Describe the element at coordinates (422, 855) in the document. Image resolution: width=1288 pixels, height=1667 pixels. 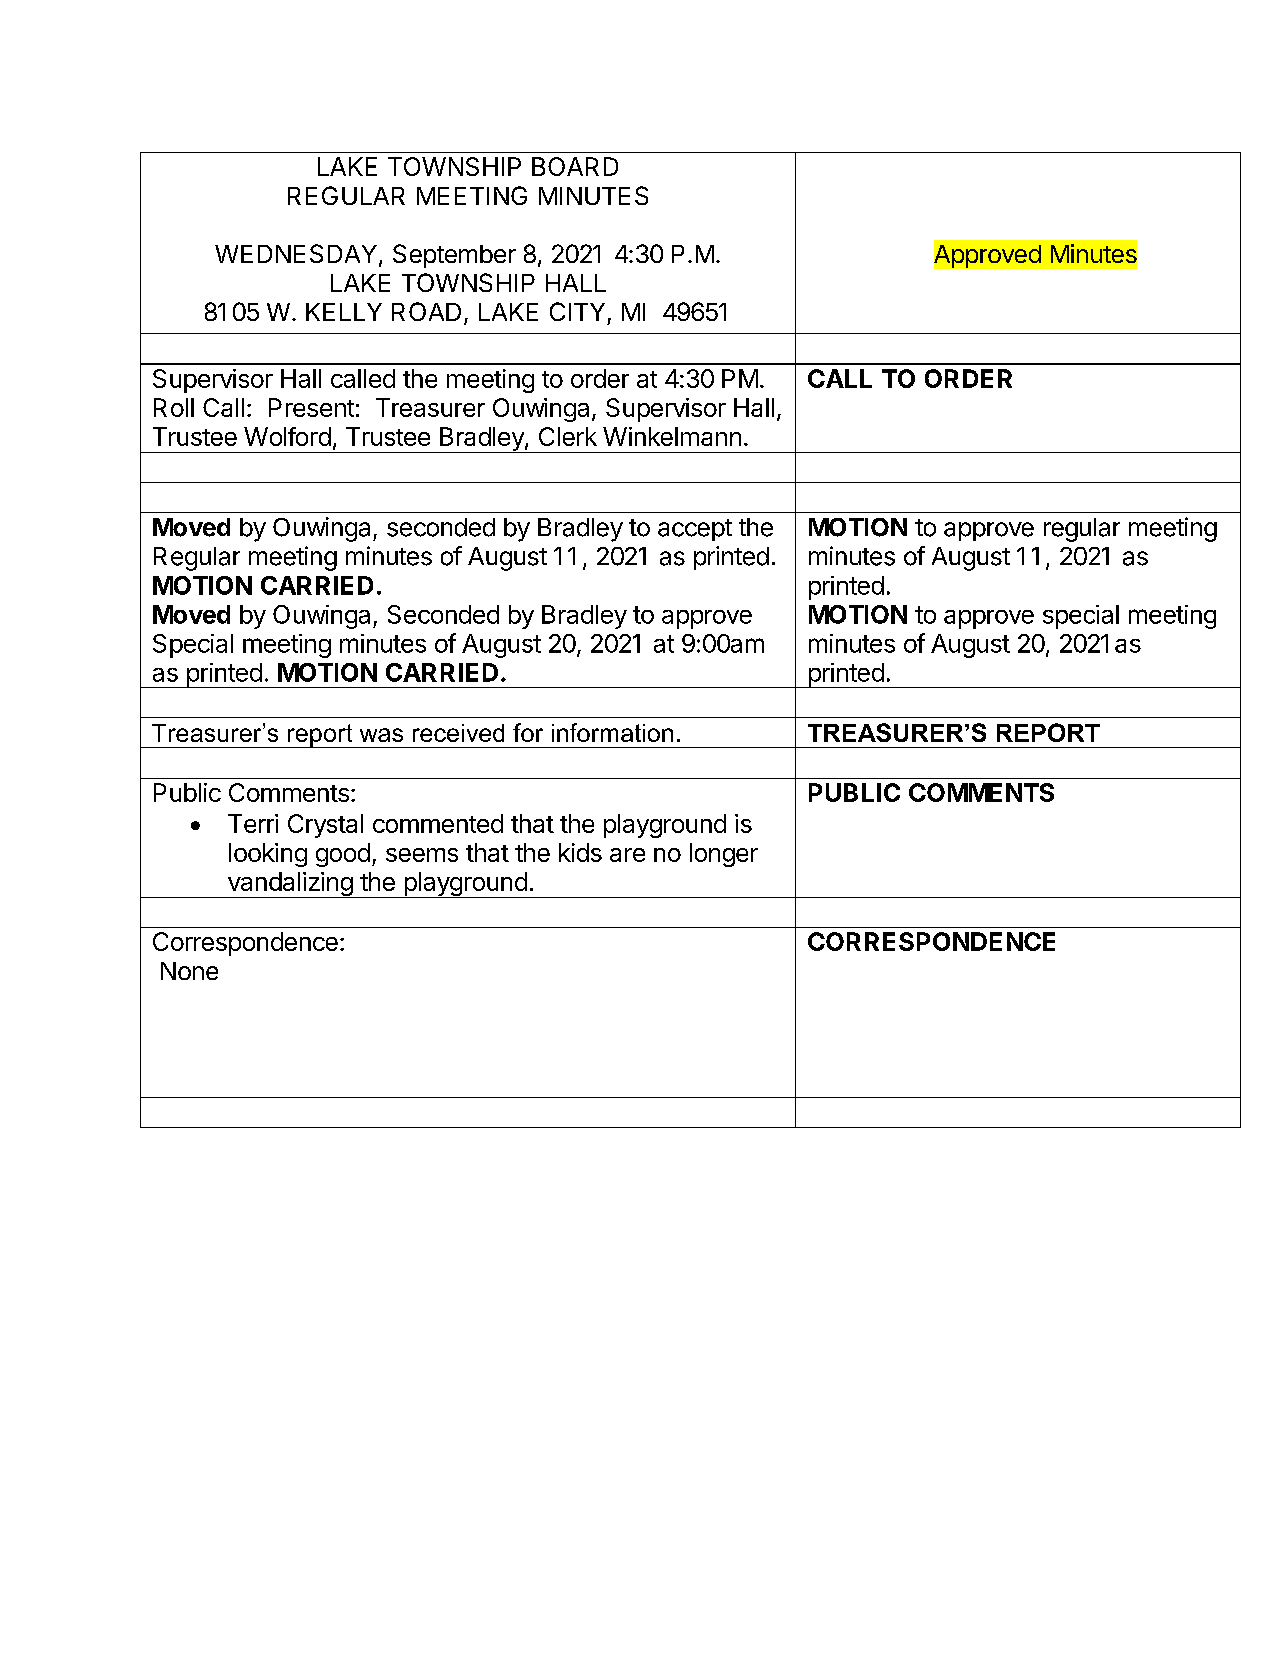
I see `seems` at that location.
